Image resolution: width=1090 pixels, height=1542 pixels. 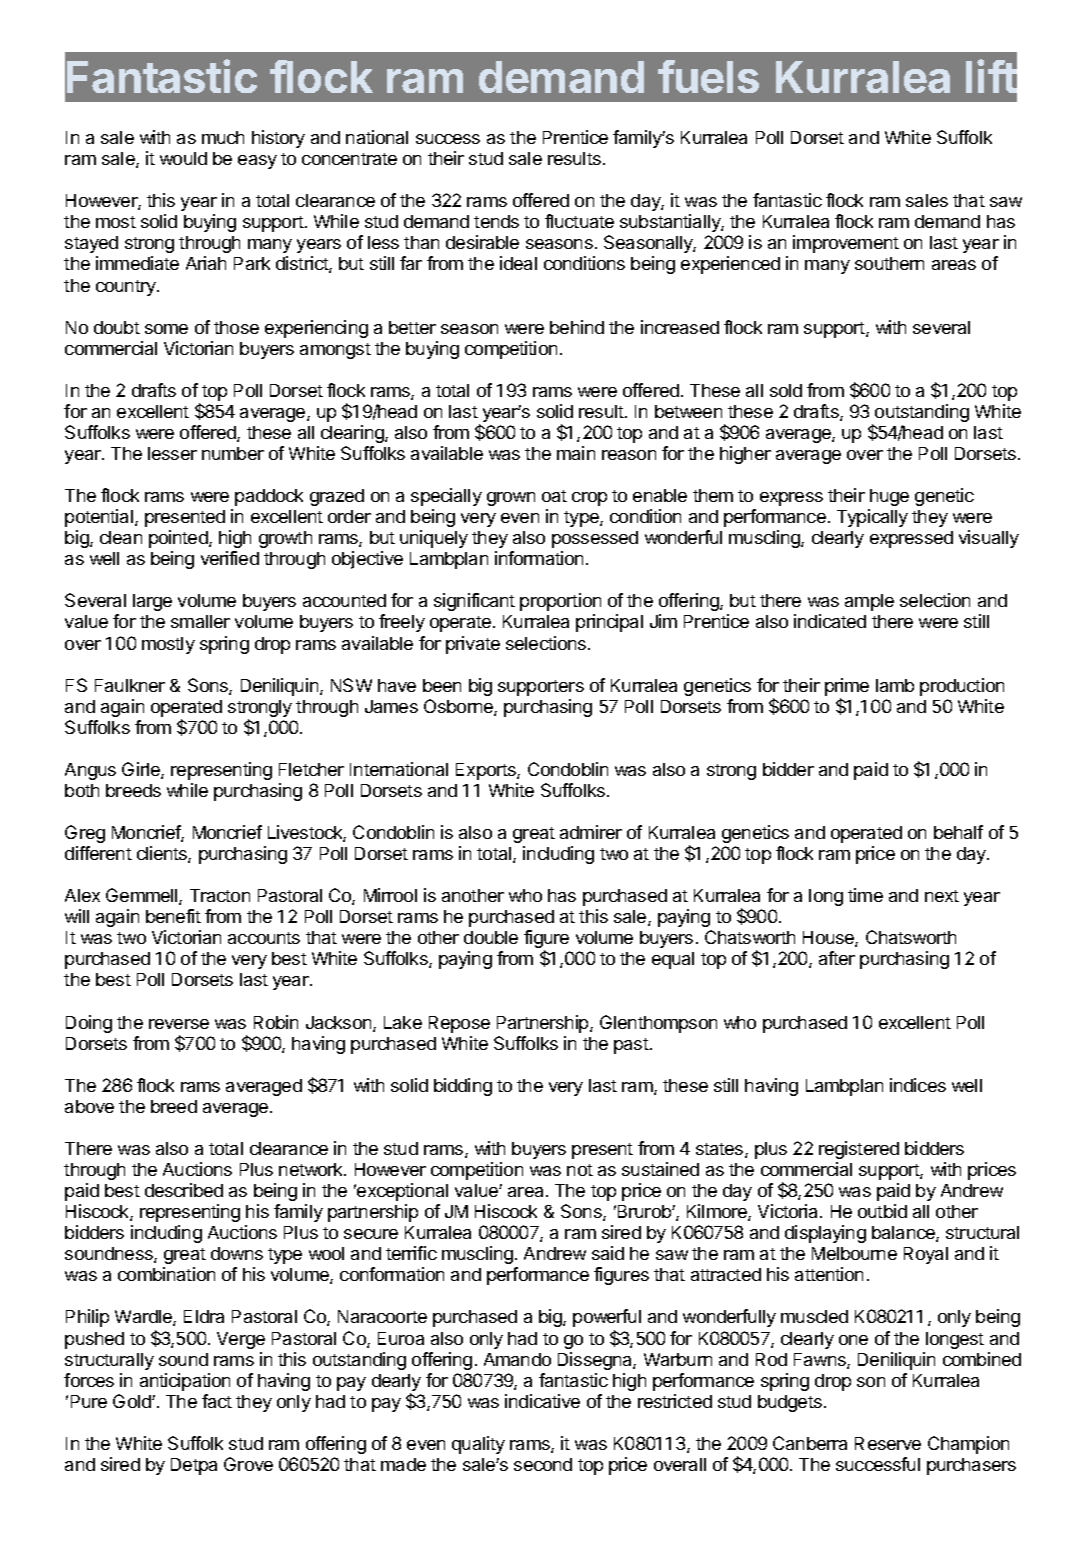 I want to click on indicative, so click(x=542, y=1401).
